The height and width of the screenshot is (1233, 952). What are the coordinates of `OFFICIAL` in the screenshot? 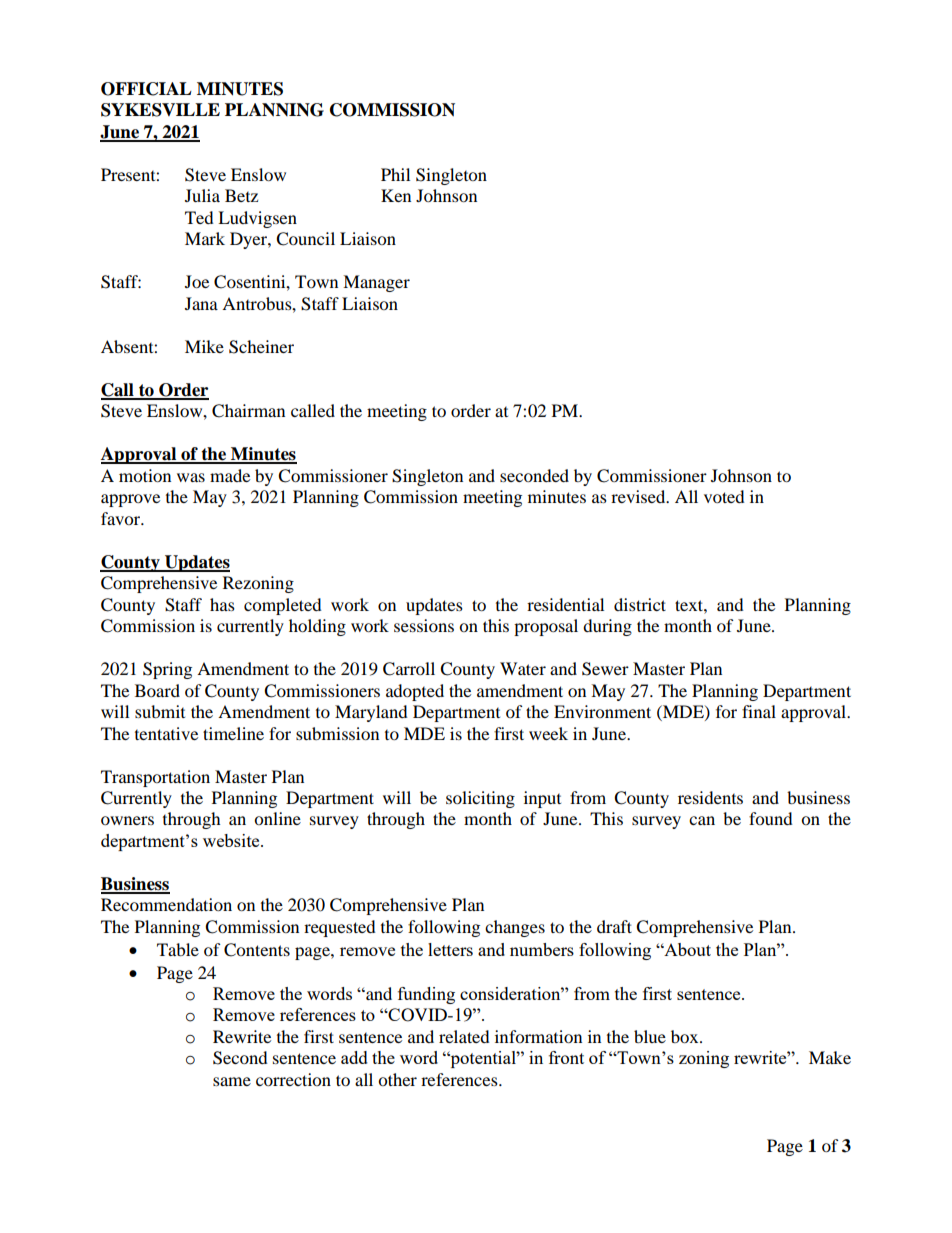 It's located at (146, 89).
